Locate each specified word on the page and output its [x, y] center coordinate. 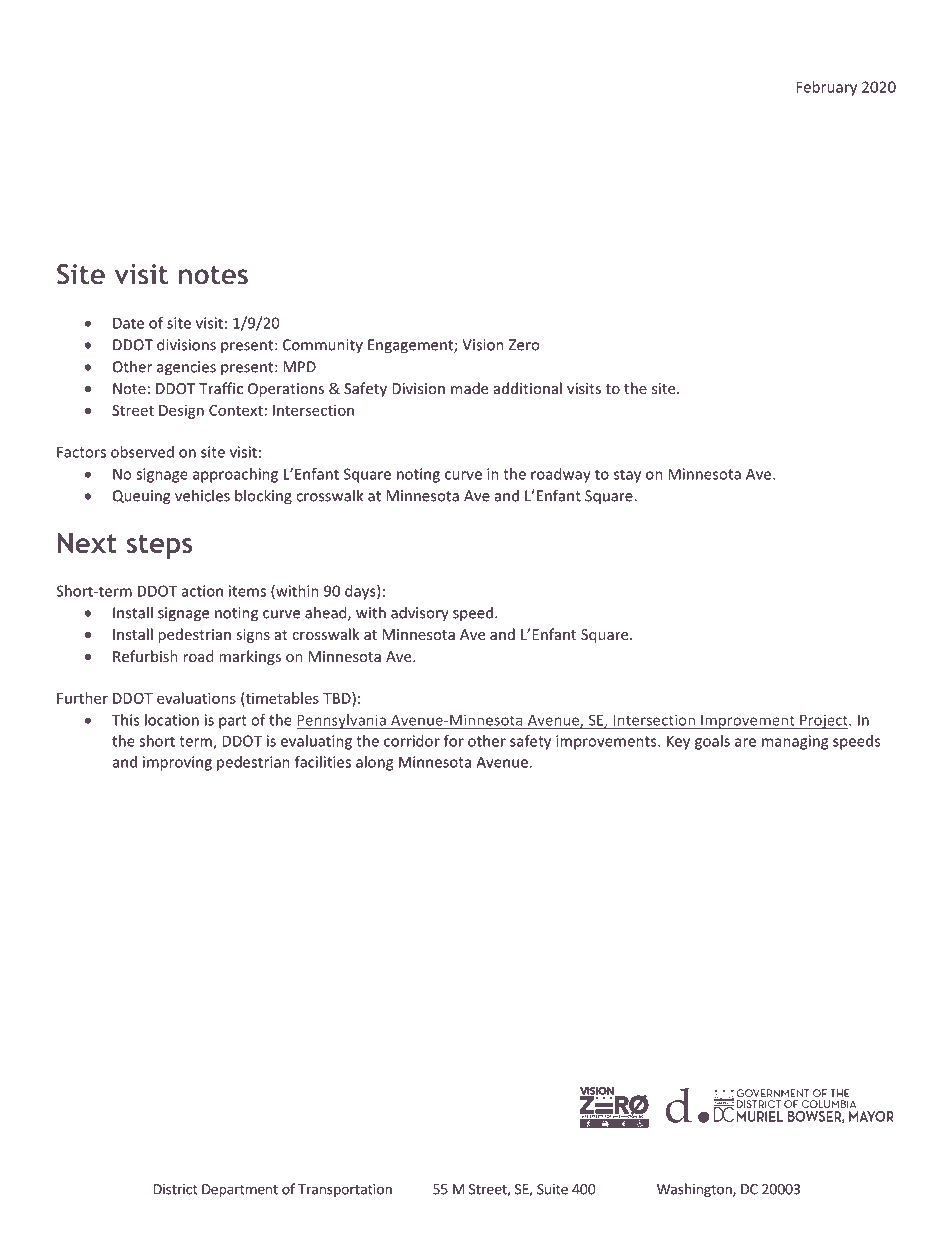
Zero [524, 345]
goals [712, 742]
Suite [552, 1189]
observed [142, 452]
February [826, 88]
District [176, 1189]
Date [128, 323]
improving [177, 763]
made [469, 388]
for [454, 741]
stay [627, 476]
